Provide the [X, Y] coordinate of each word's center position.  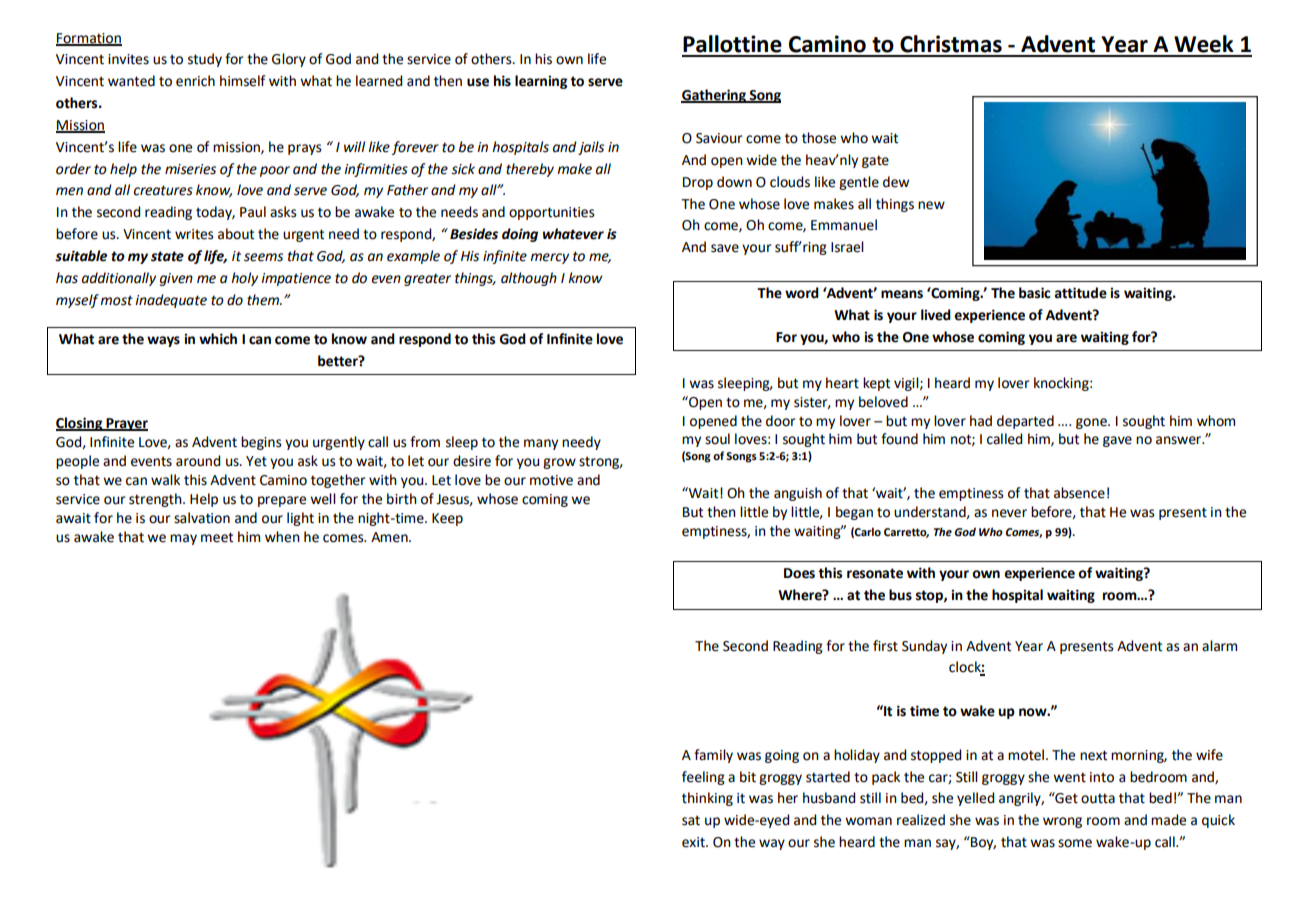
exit [694, 842]
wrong [1062, 822]
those [819, 138]
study [205, 60]
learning [541, 82]
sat [691, 820]
